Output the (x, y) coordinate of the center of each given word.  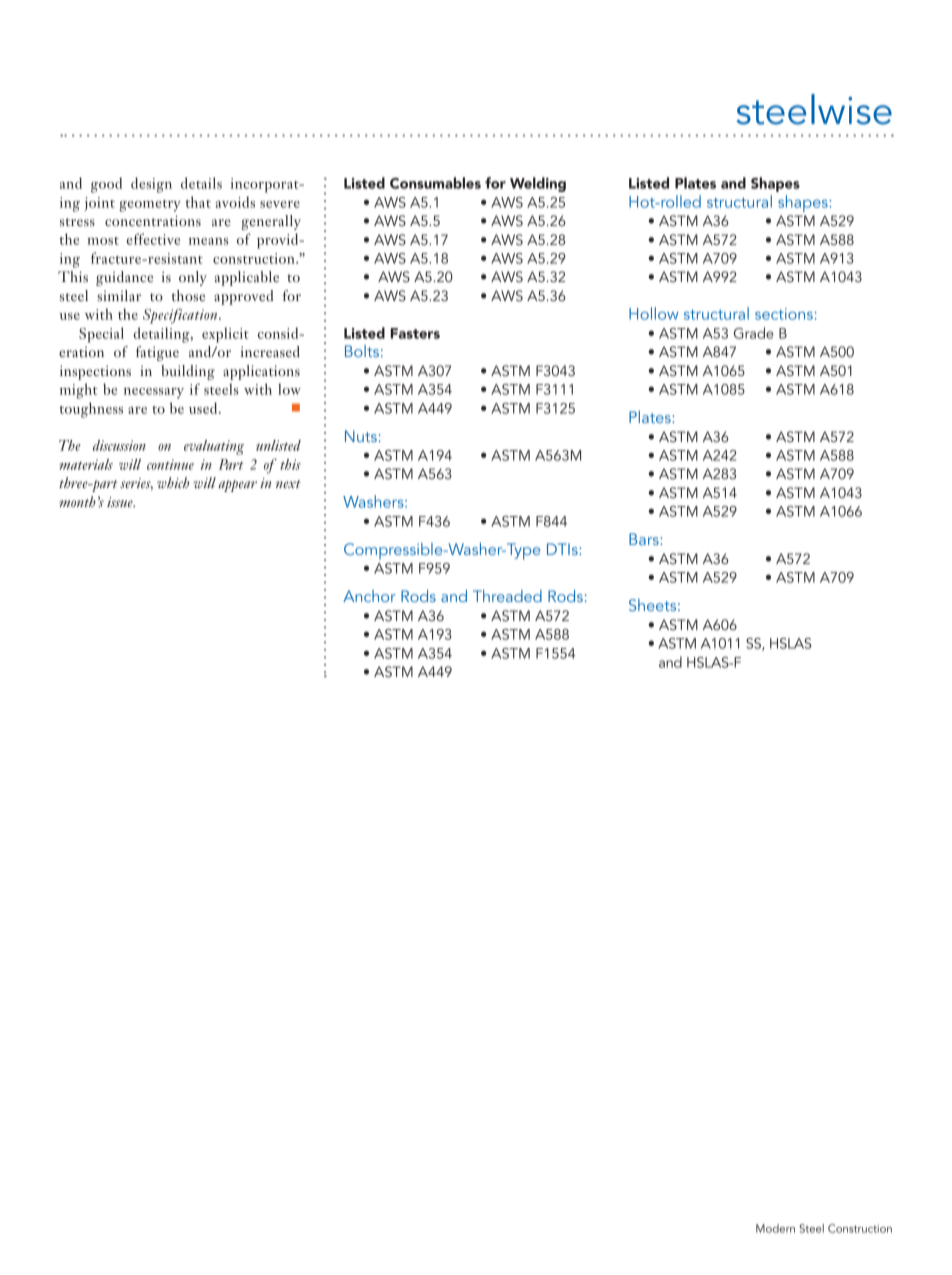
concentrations (153, 220)
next (288, 484)
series (136, 484)
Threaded (507, 596)
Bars (645, 539)
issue (121, 502)
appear (237, 486)
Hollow (654, 313)
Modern (775, 1228)
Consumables (435, 183)
